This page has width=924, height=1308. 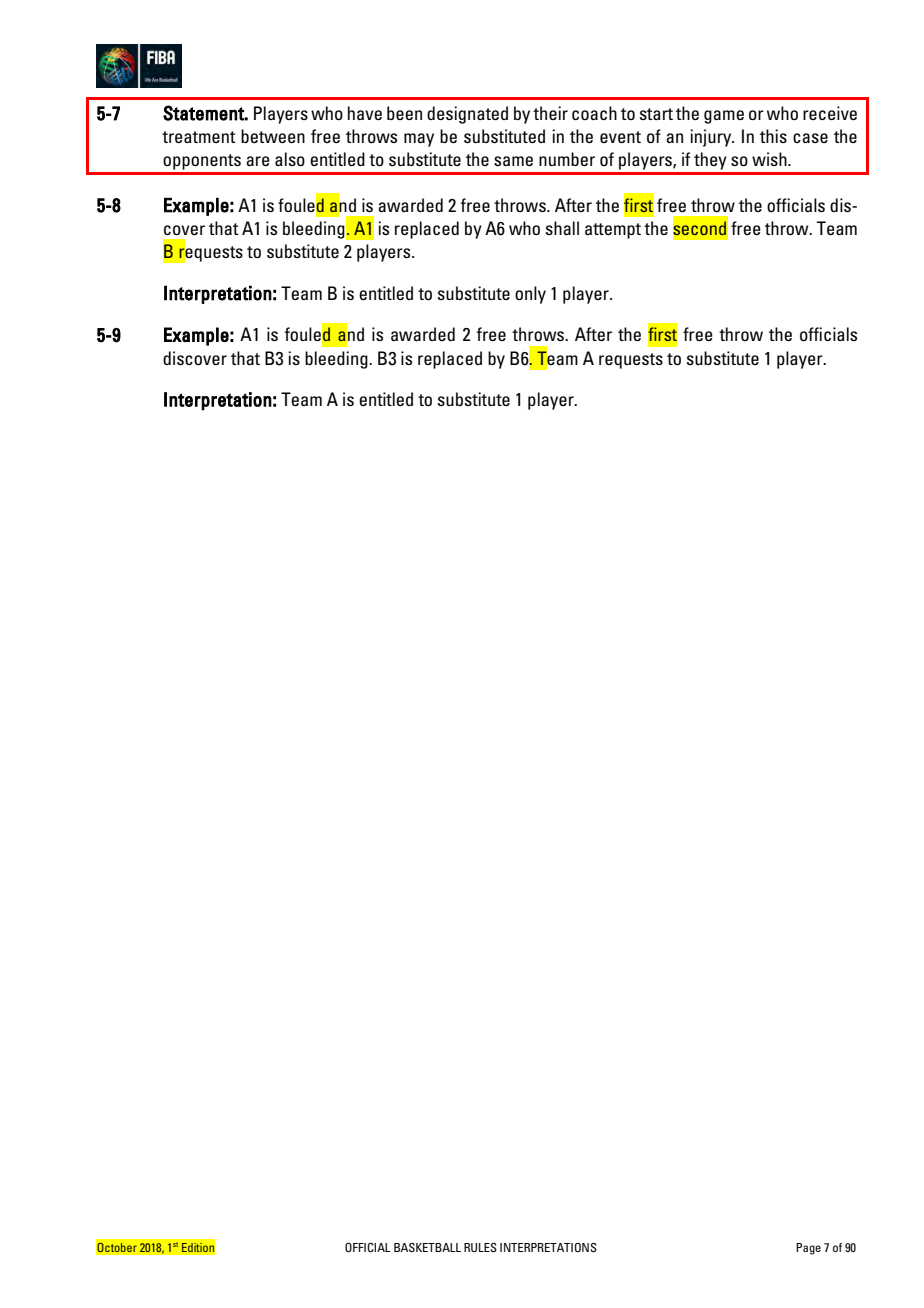 What do you see at coordinates (530, 295) in the page?
I see `only` at bounding box center [530, 295].
